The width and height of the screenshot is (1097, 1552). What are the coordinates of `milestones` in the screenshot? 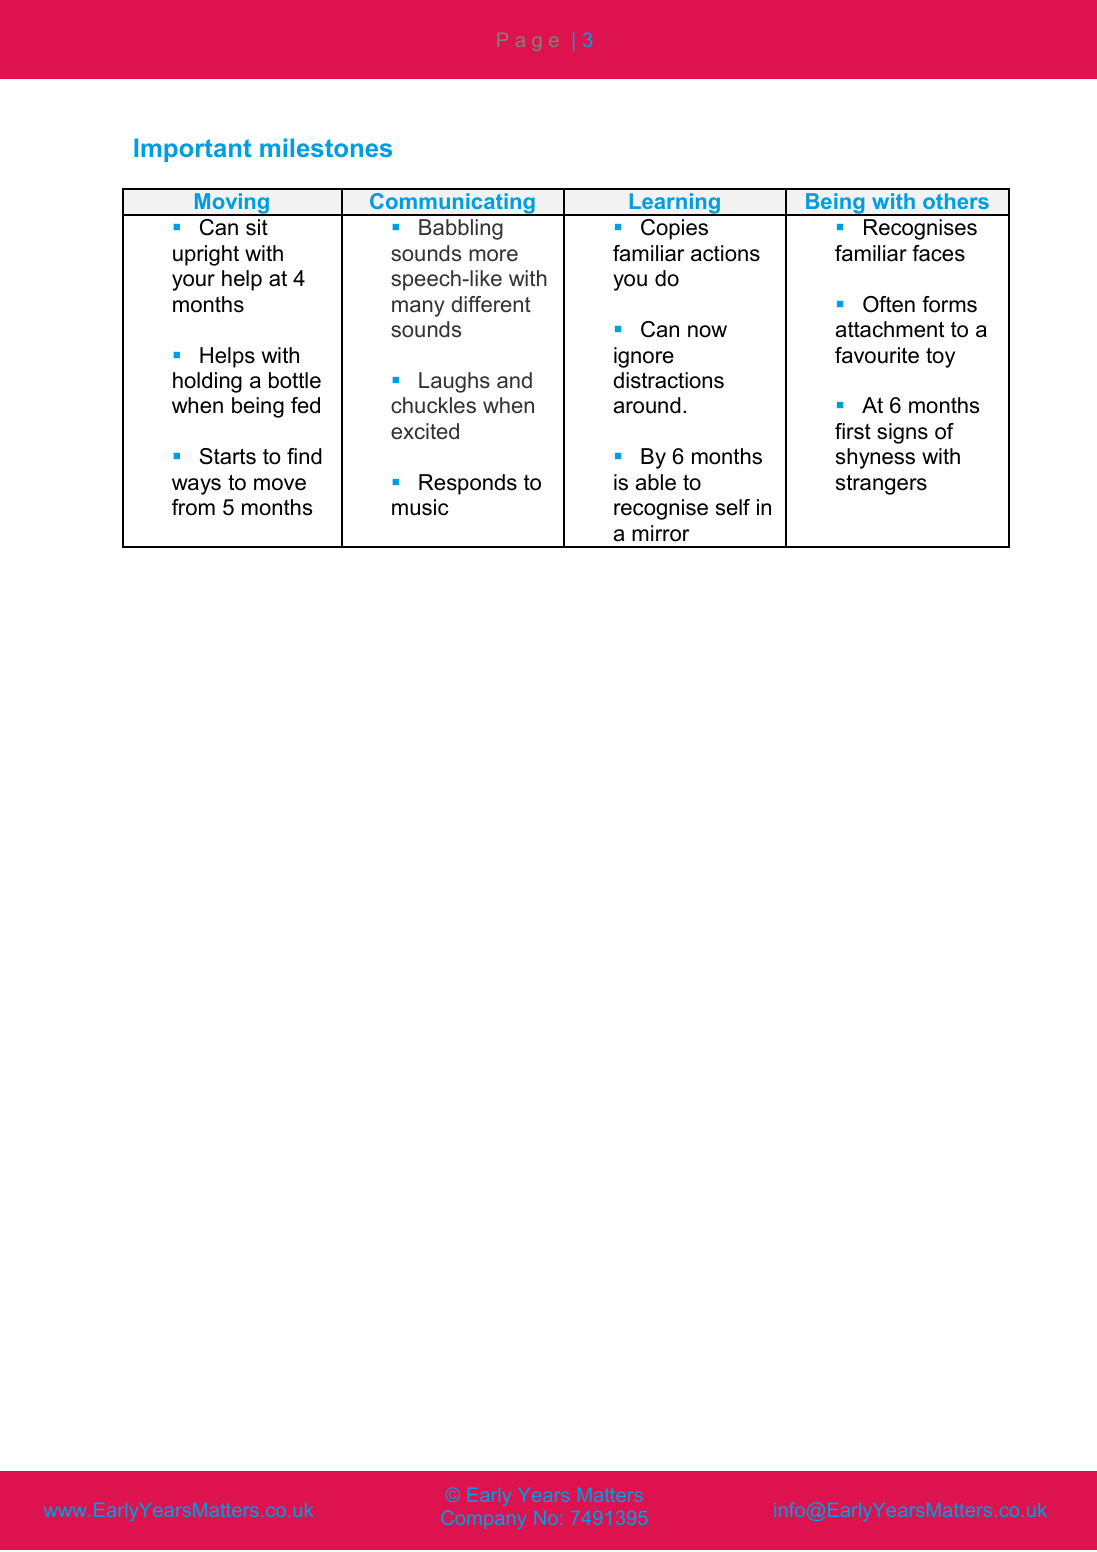 It's located at (326, 147).
